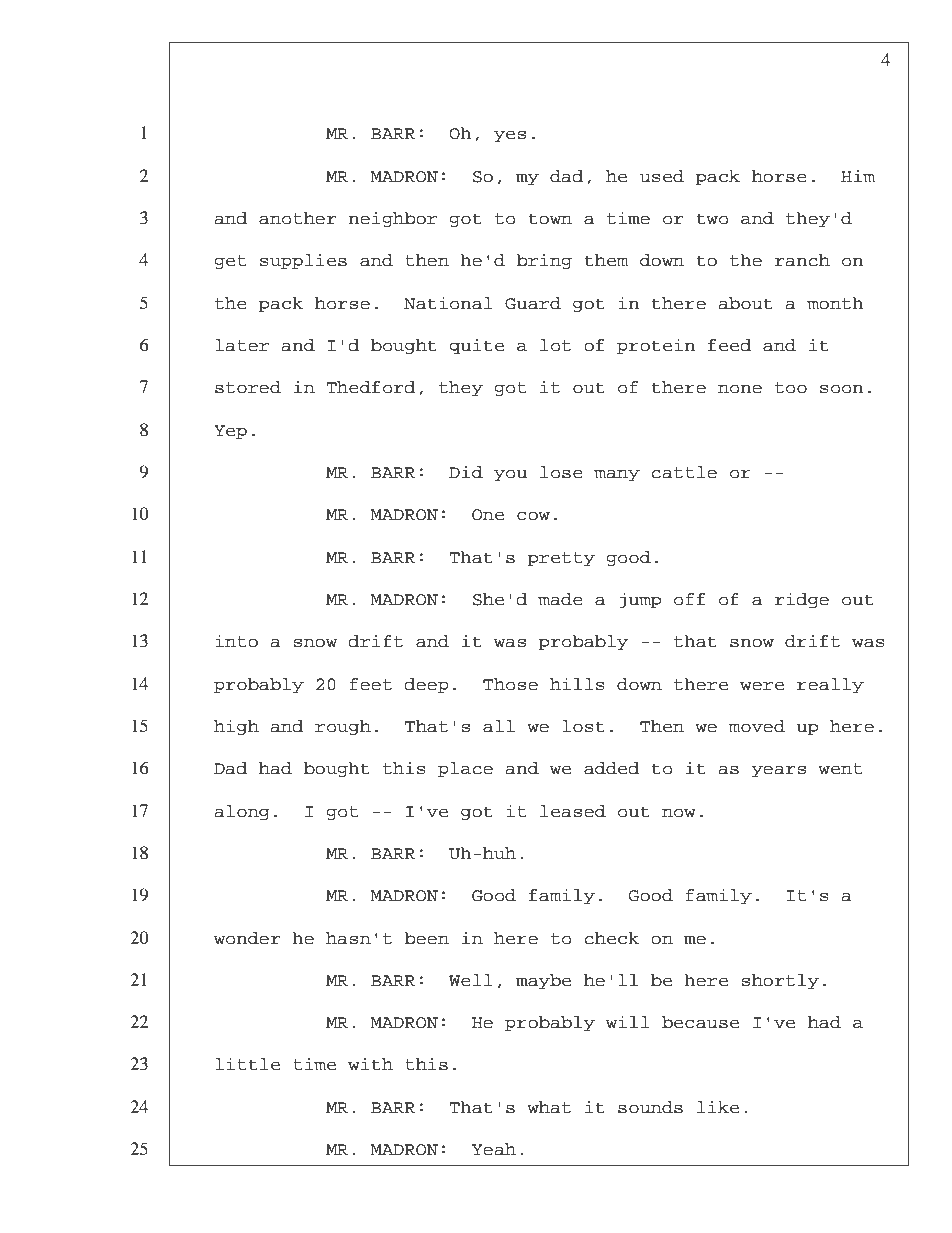 Image resolution: width=952 pixels, height=1233 pixels. Describe the element at coordinates (802, 600) in the screenshot. I see `ridge` at that location.
